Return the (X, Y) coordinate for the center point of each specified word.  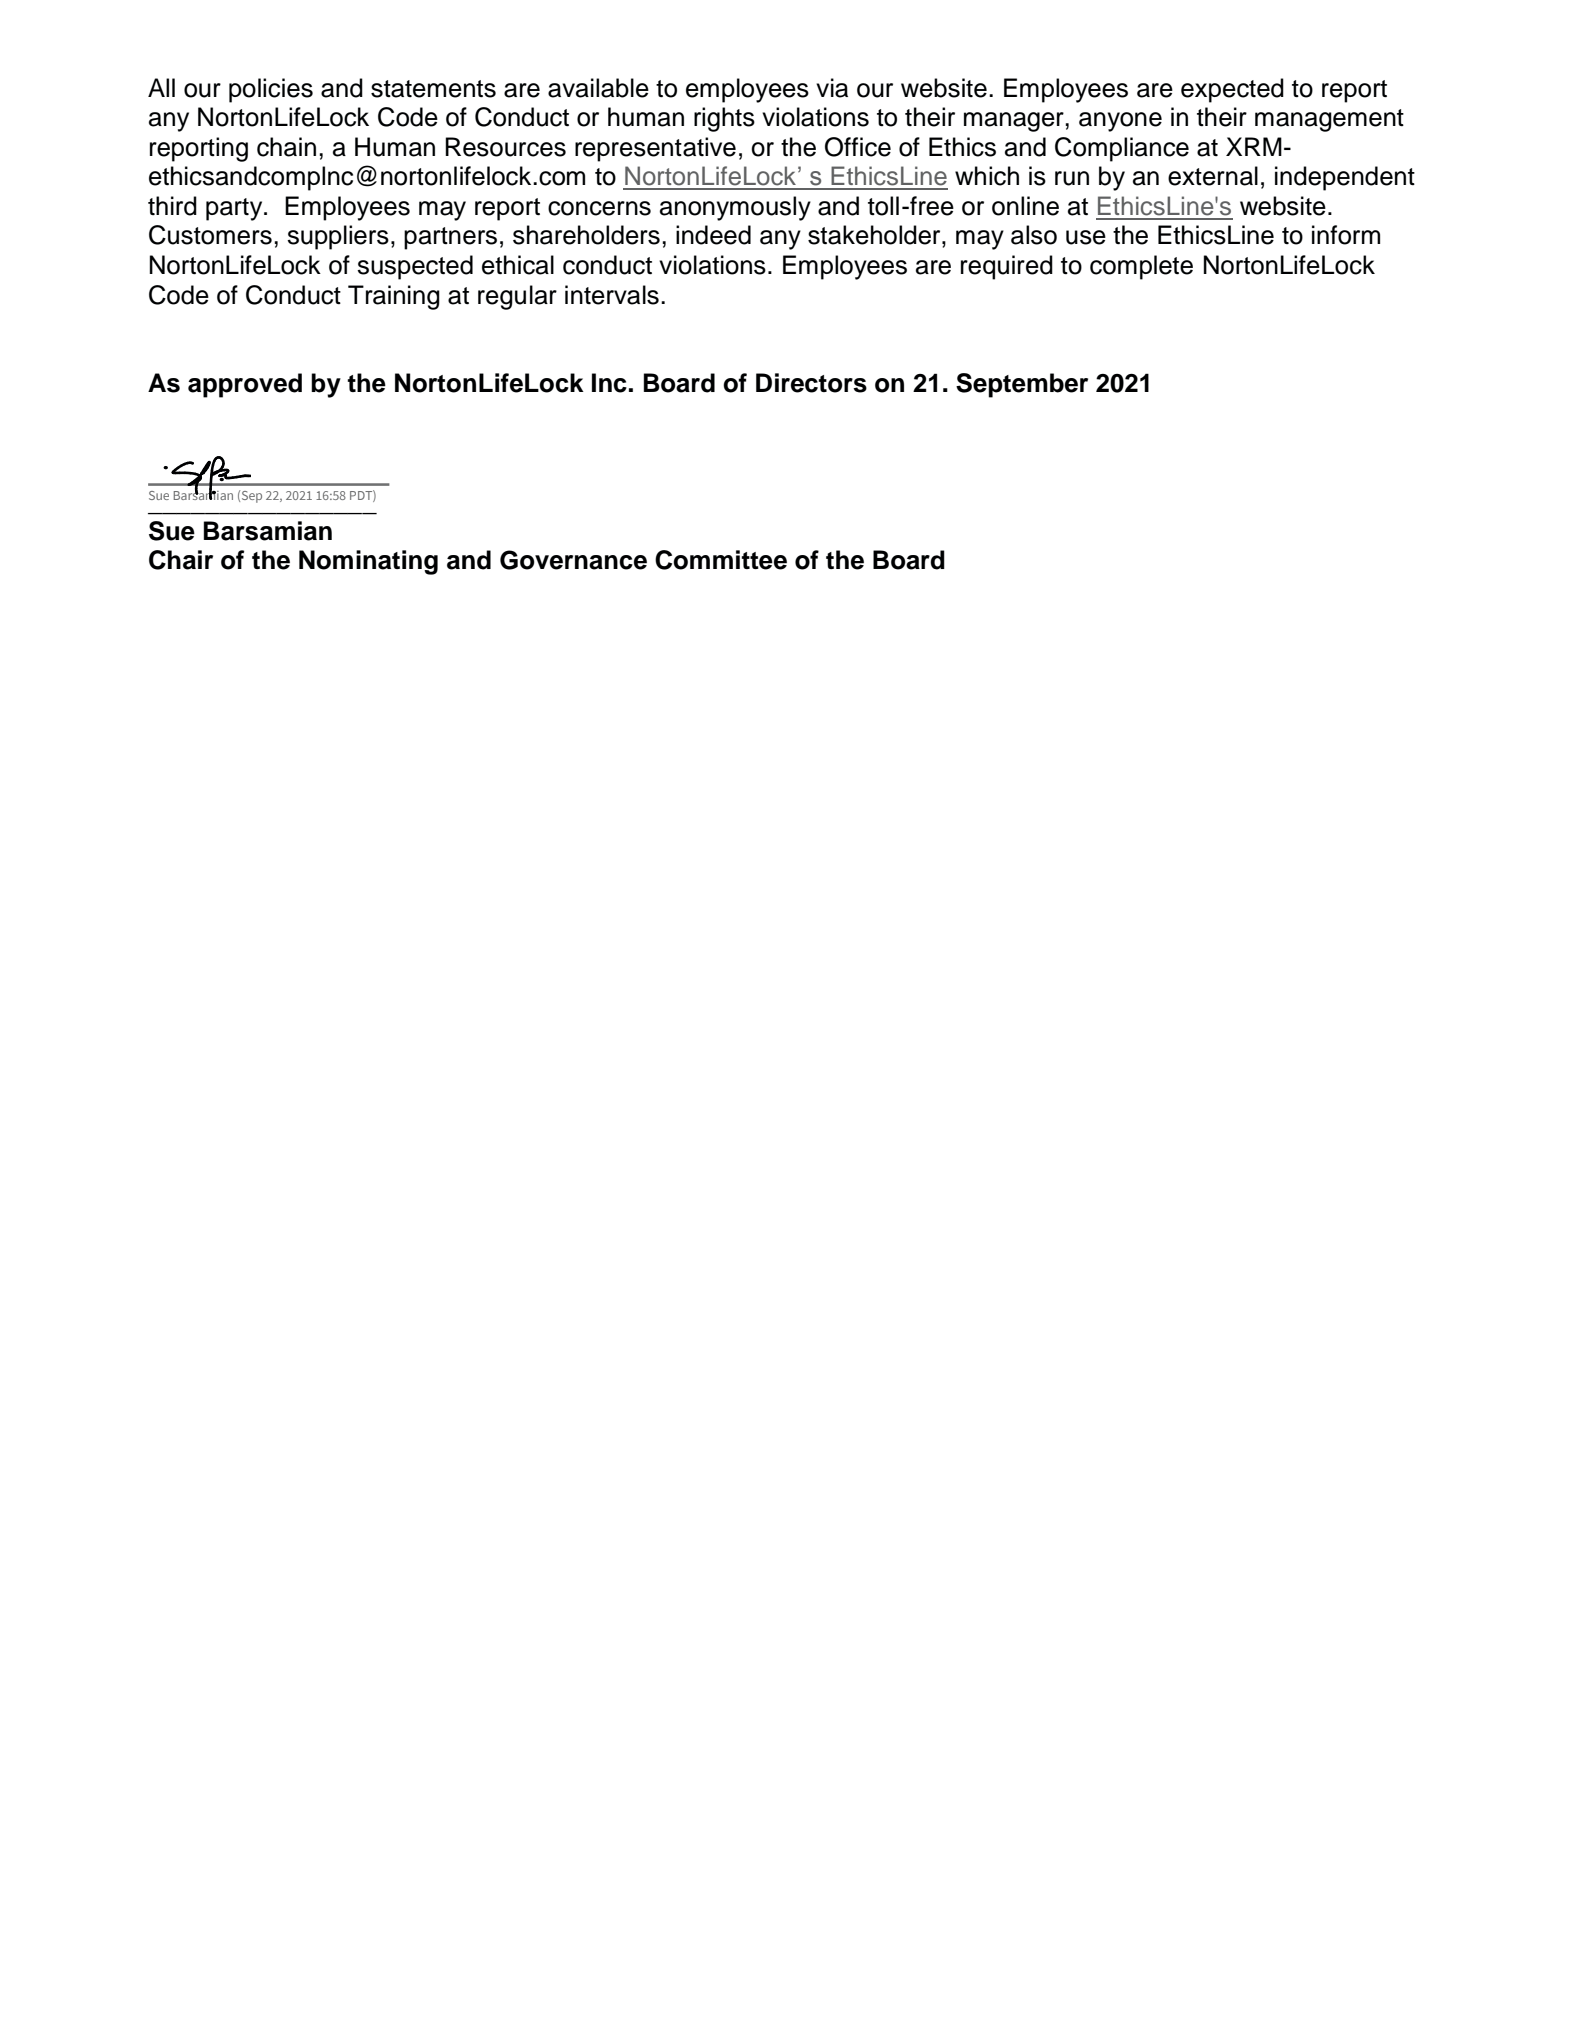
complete (1141, 267)
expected (1232, 90)
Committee (721, 560)
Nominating (368, 562)
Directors (811, 383)
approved (245, 385)
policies (271, 90)
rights (724, 119)
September (1022, 385)
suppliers (338, 237)
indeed (713, 235)
